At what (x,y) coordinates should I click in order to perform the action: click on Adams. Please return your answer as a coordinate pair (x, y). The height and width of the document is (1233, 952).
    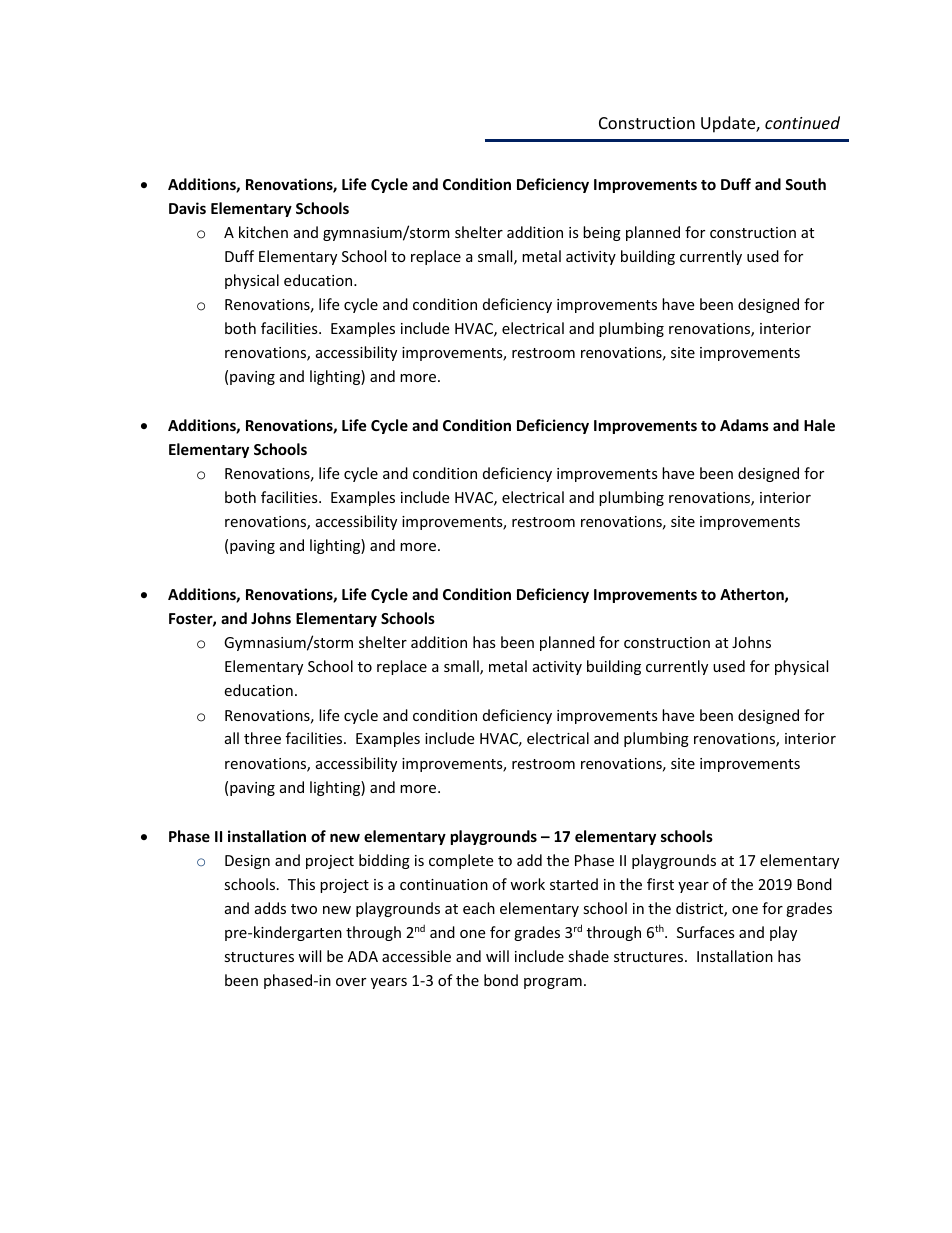
    Looking at the image, I should click on (744, 425).
